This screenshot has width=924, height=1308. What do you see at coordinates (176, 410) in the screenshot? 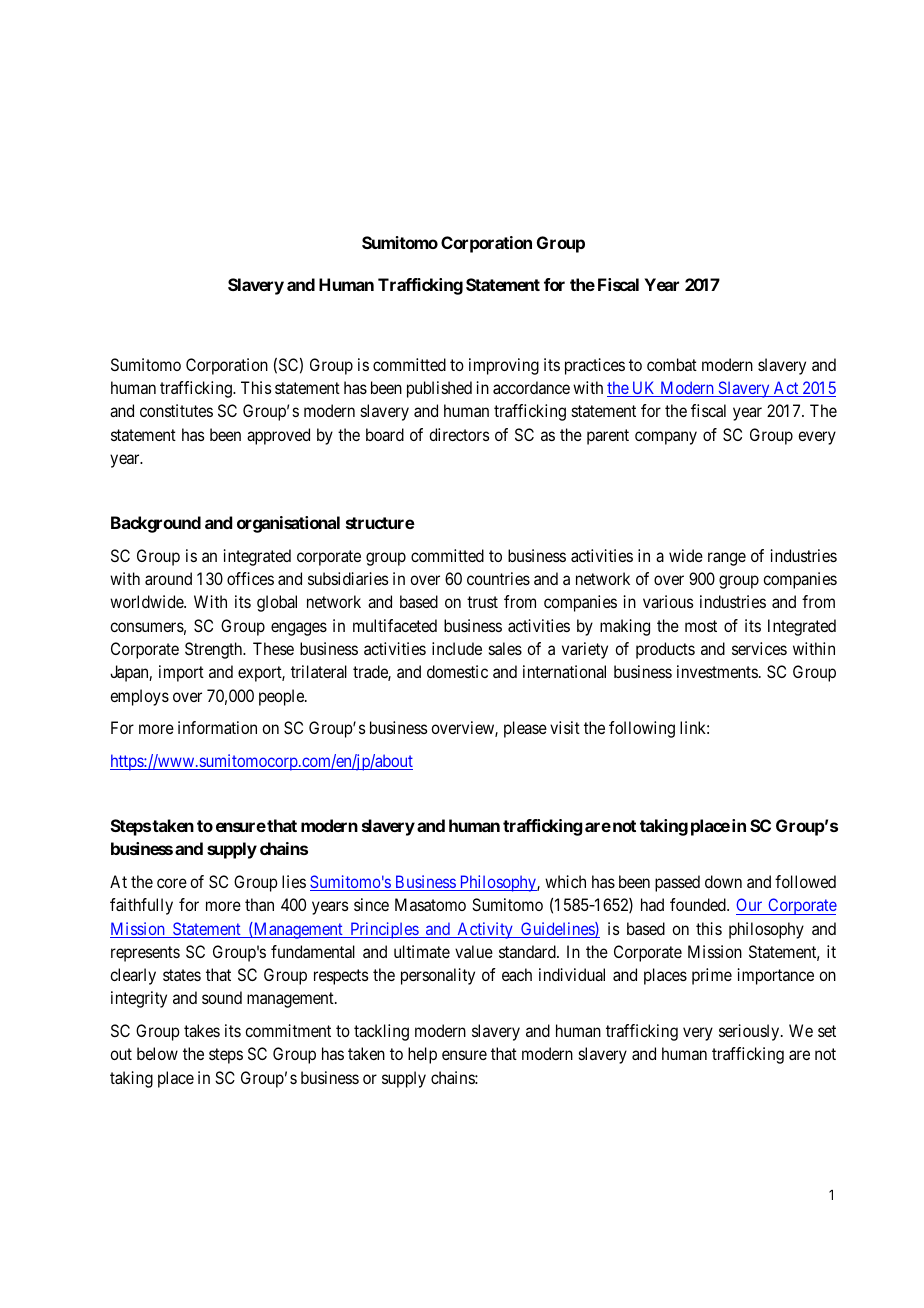
I see `constitutes` at bounding box center [176, 410].
